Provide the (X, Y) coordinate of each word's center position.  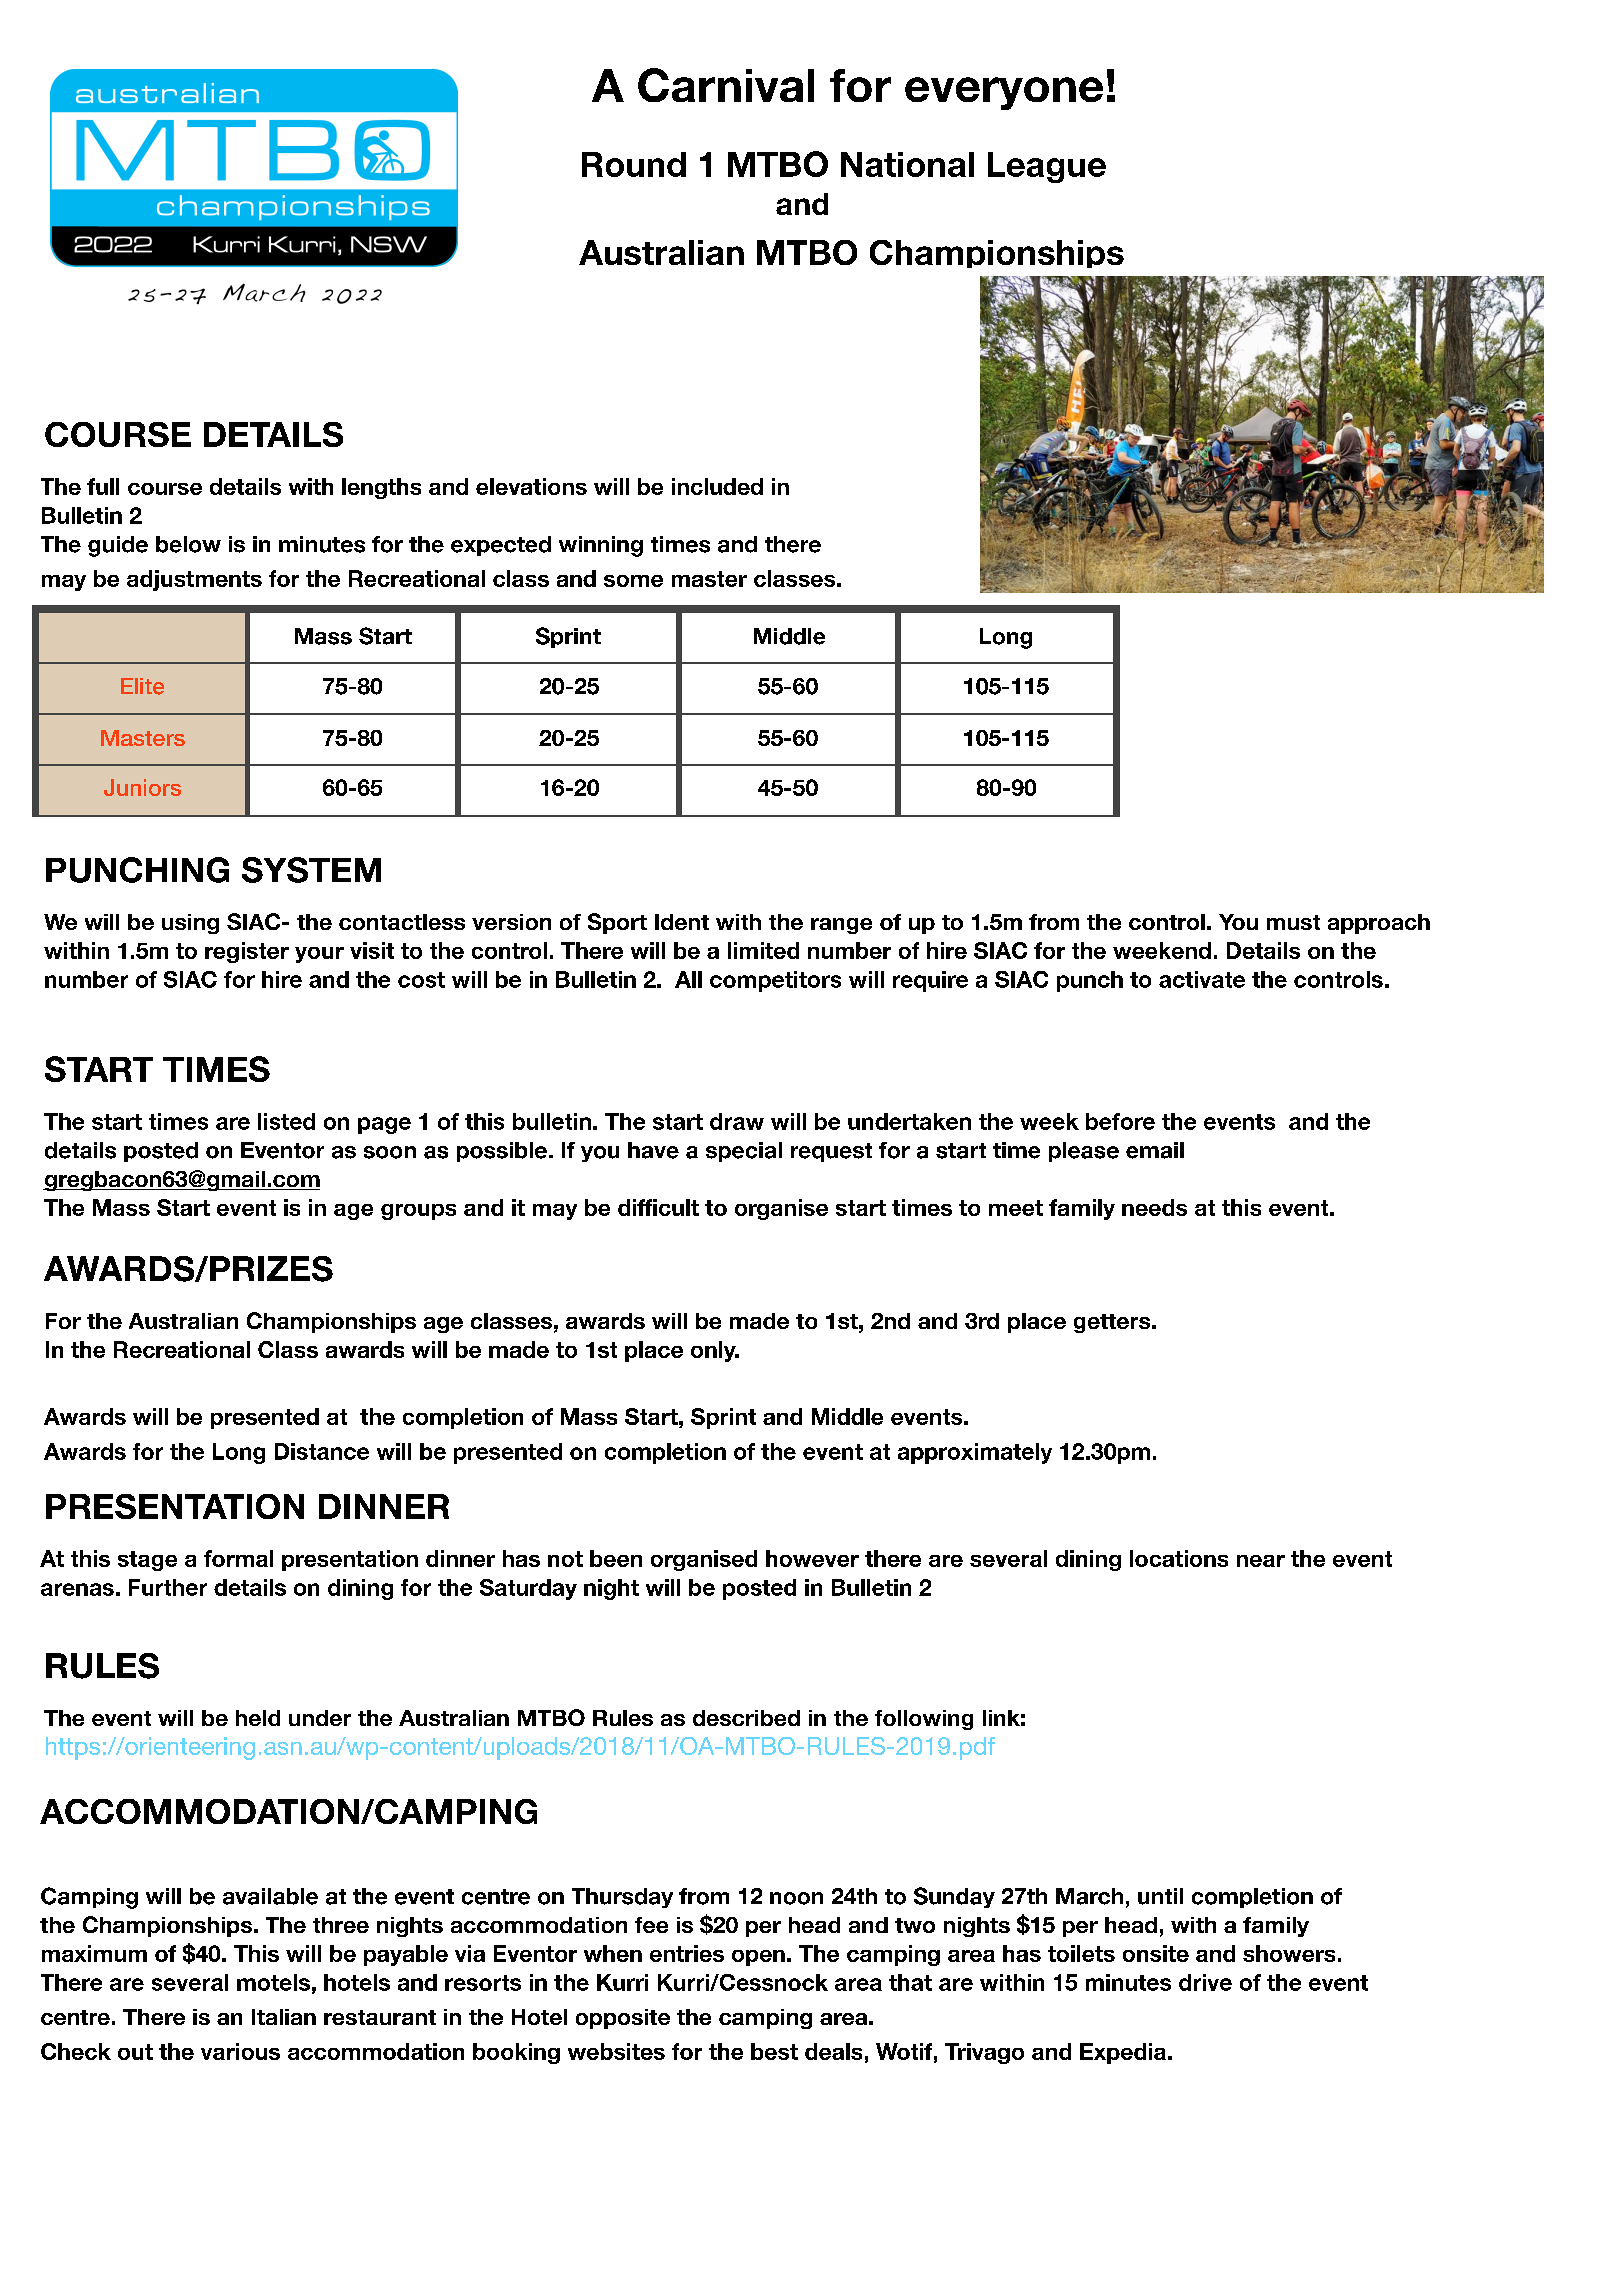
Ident (682, 922)
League (1047, 167)
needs (1154, 1207)
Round (634, 164)
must (1293, 922)
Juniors (142, 787)
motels (273, 1982)
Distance (322, 1451)
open (758, 1958)
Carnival (726, 85)
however (812, 1558)
